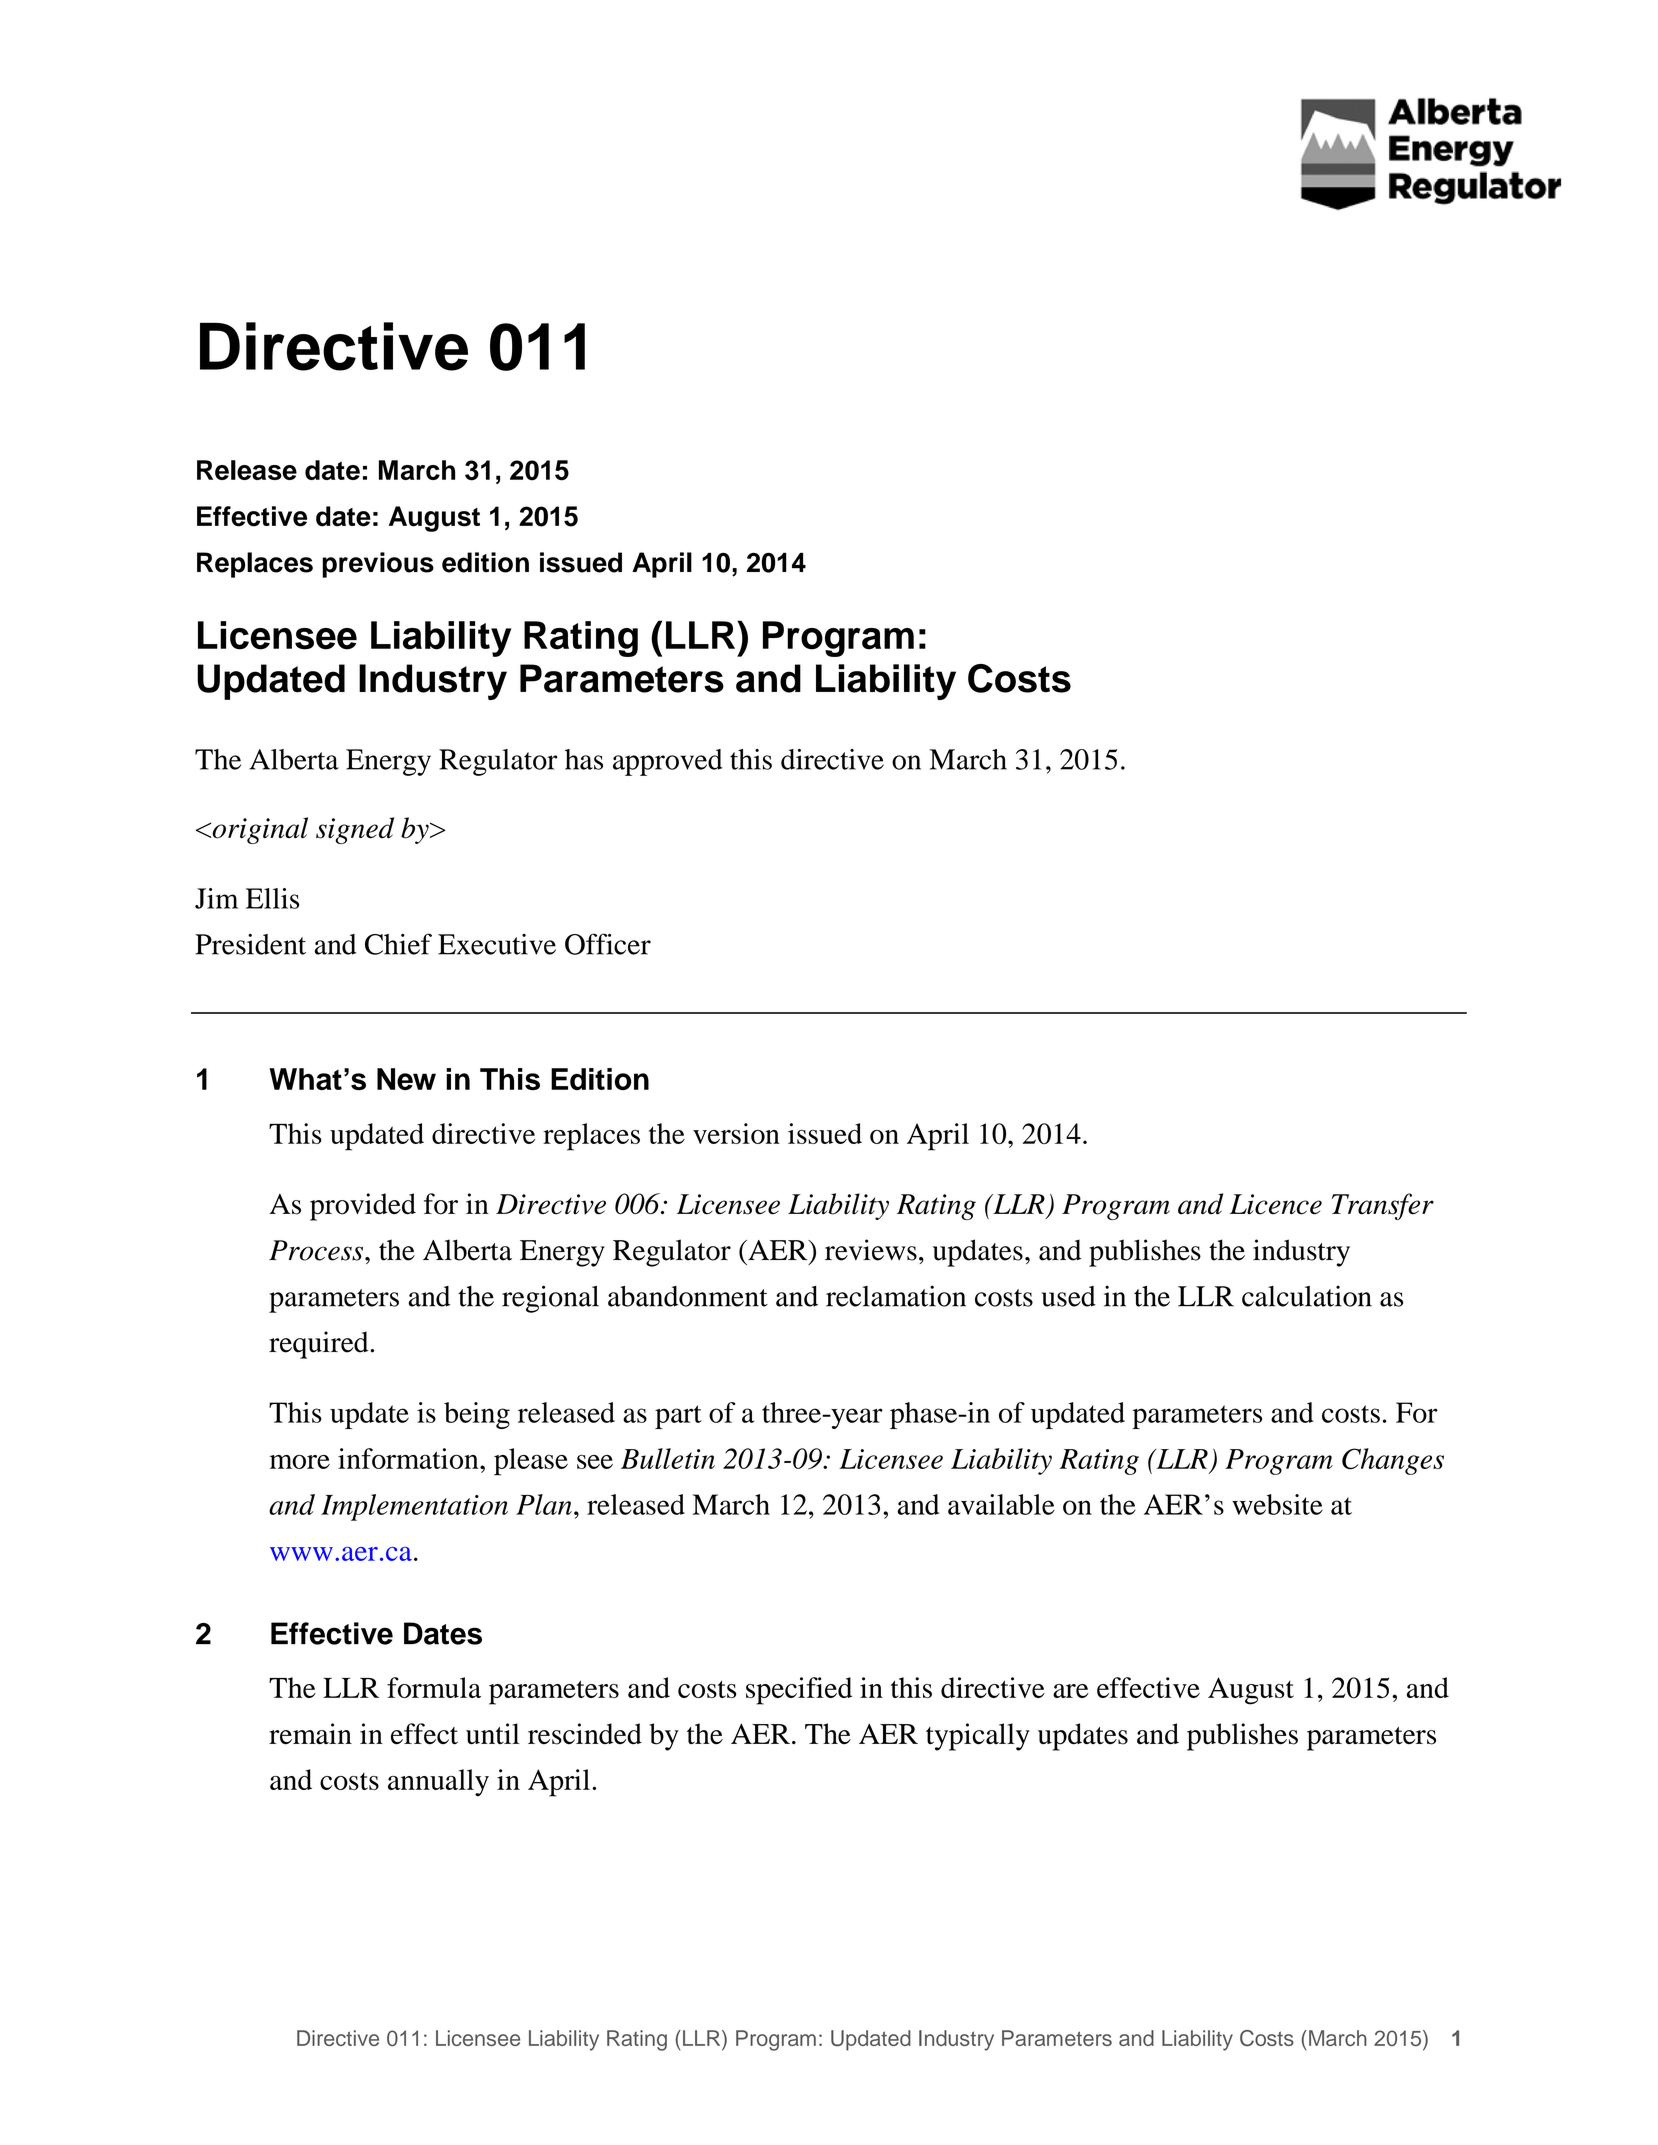  I want to click on calculation, so click(1307, 1296).
